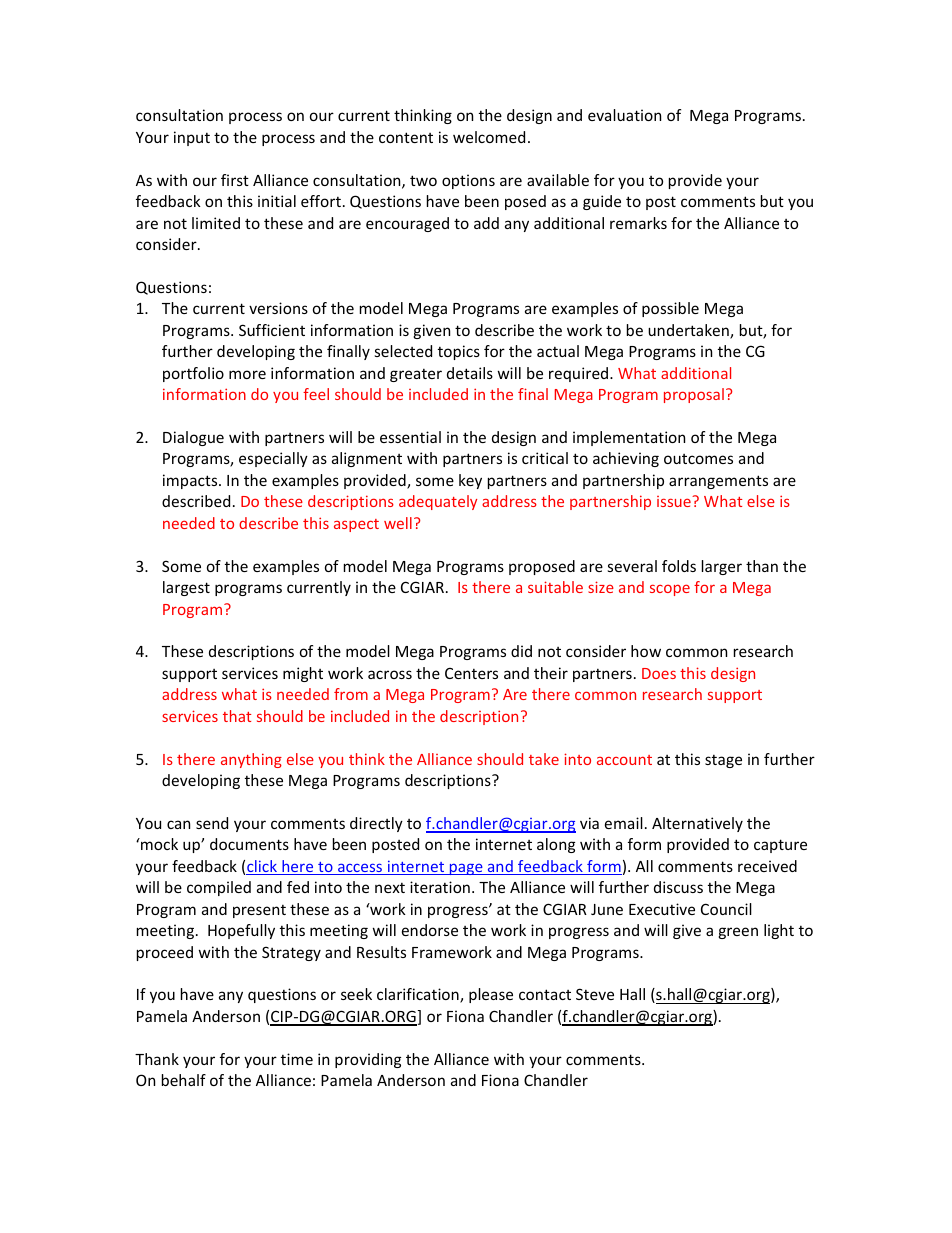  Describe the element at coordinates (595, 994) in the page. I see `Steve` at that location.
